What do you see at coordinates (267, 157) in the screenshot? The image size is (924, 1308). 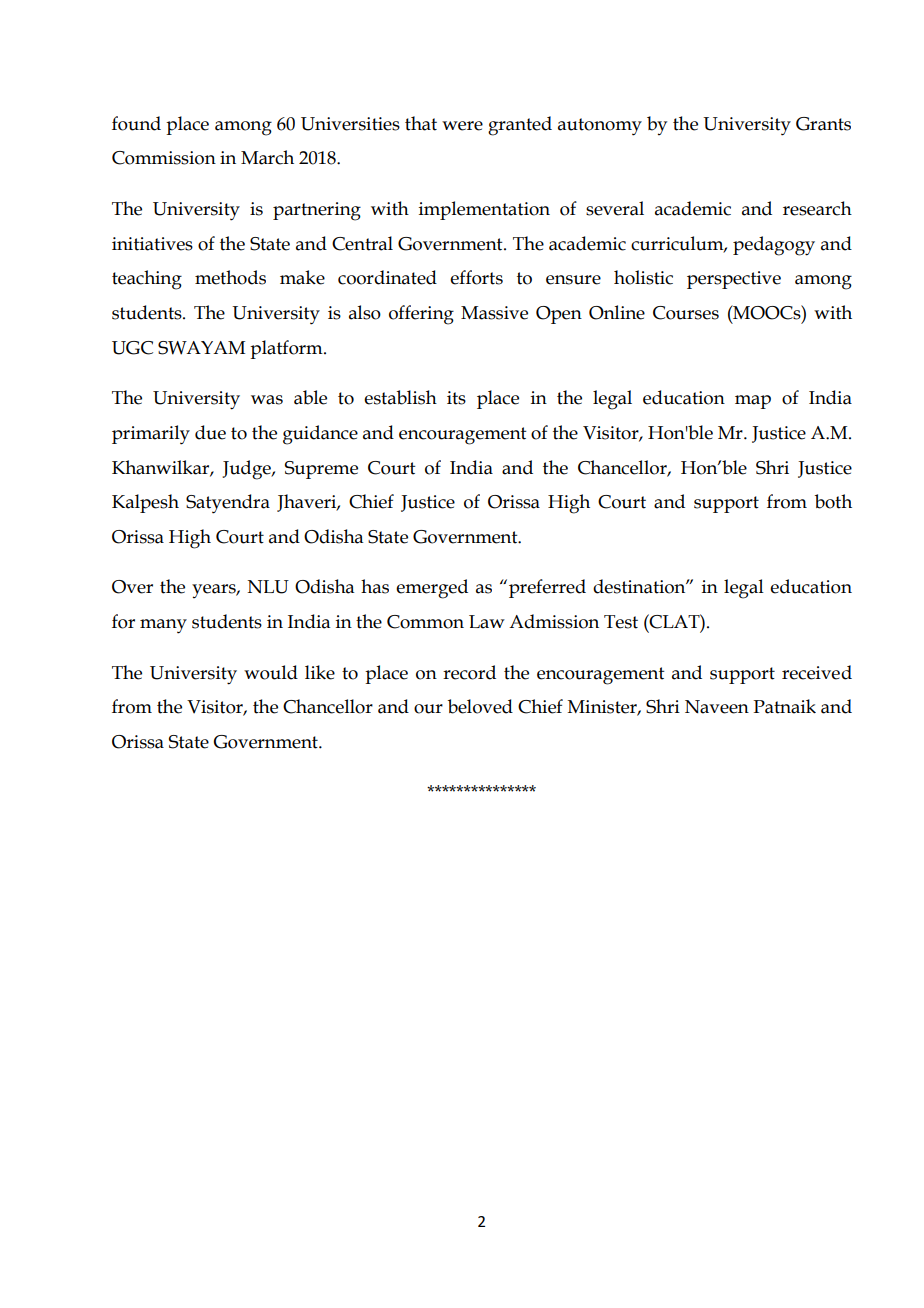 I see `March` at bounding box center [267, 157].
